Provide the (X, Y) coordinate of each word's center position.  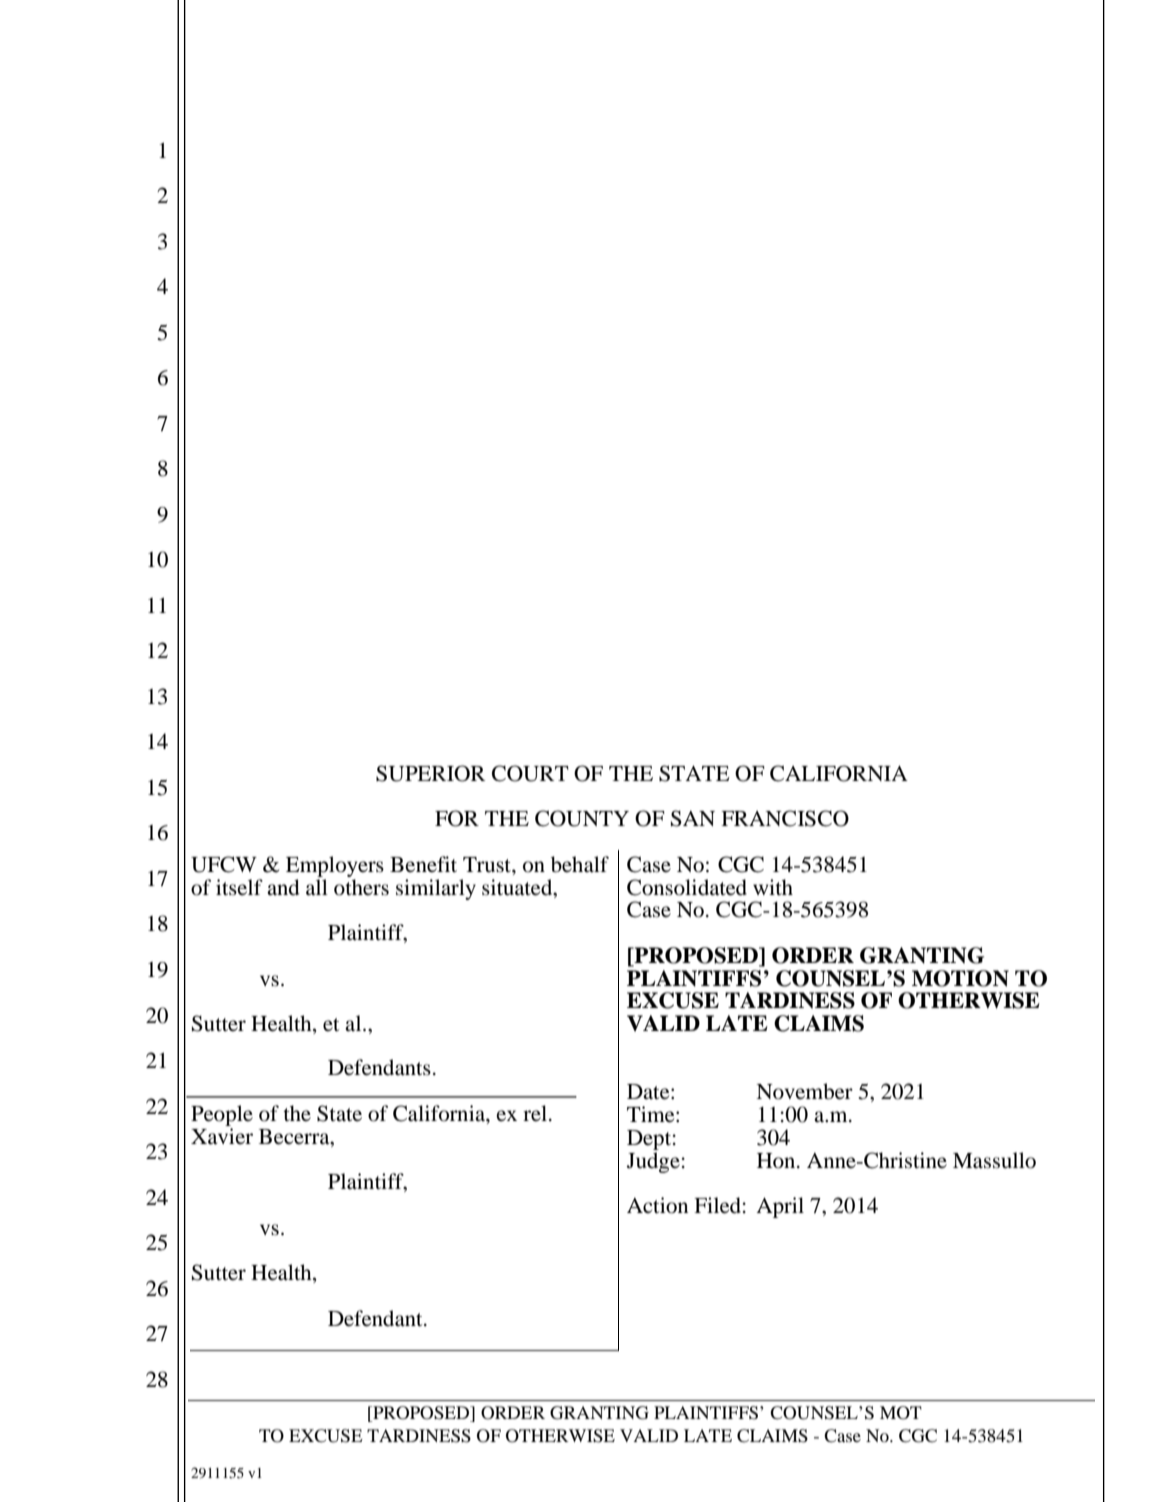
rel (535, 1113)
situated (518, 887)
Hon (777, 1161)
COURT (530, 773)
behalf (580, 864)
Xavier (222, 1136)
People (222, 1115)
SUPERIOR (430, 773)
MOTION (960, 978)
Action (657, 1205)
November (804, 1091)
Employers (335, 866)
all (317, 887)
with (773, 887)
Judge (653, 1162)
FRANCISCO (785, 818)
